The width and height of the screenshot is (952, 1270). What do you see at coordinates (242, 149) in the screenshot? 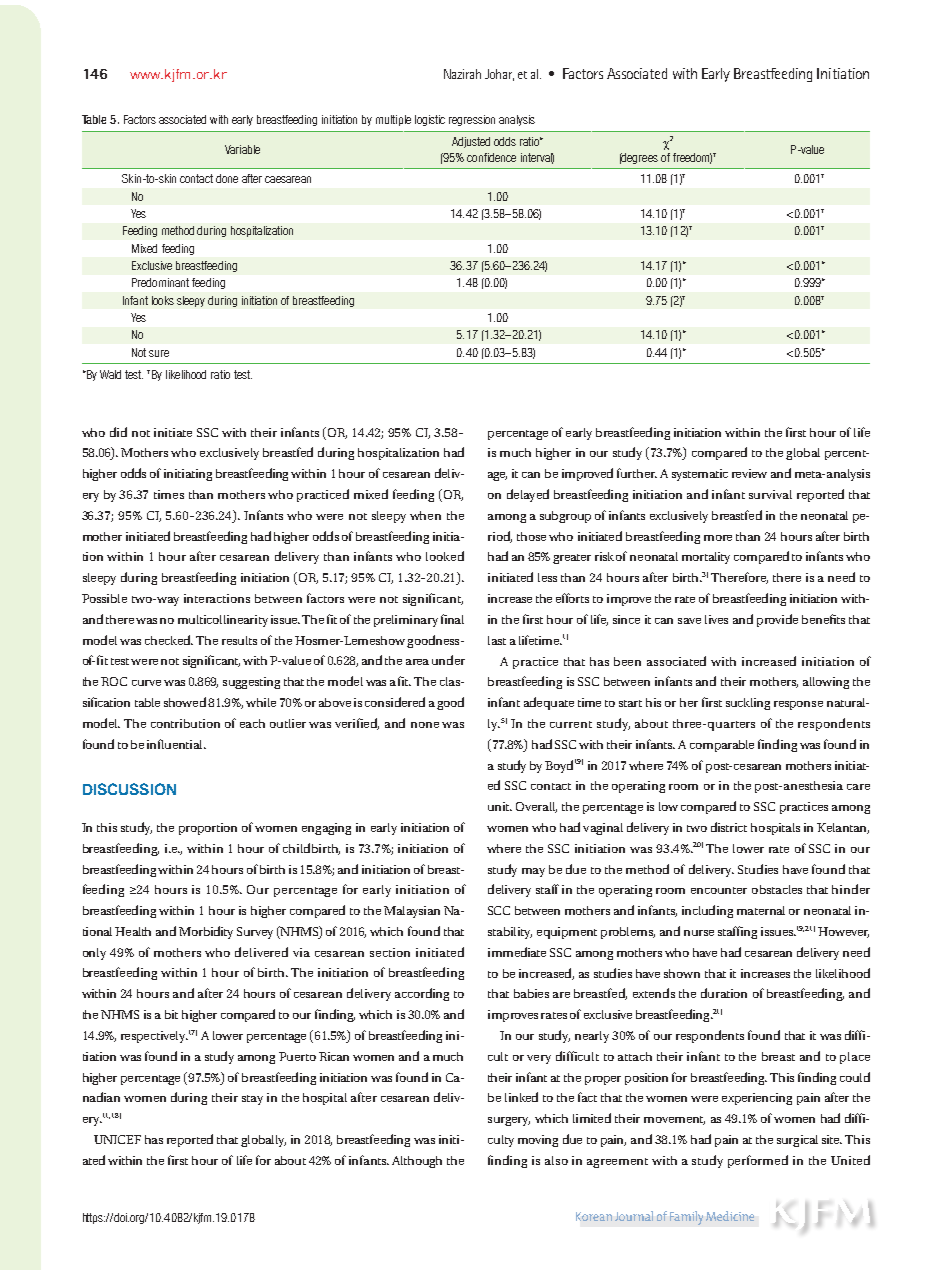
I see `Variable` at bounding box center [242, 149].
